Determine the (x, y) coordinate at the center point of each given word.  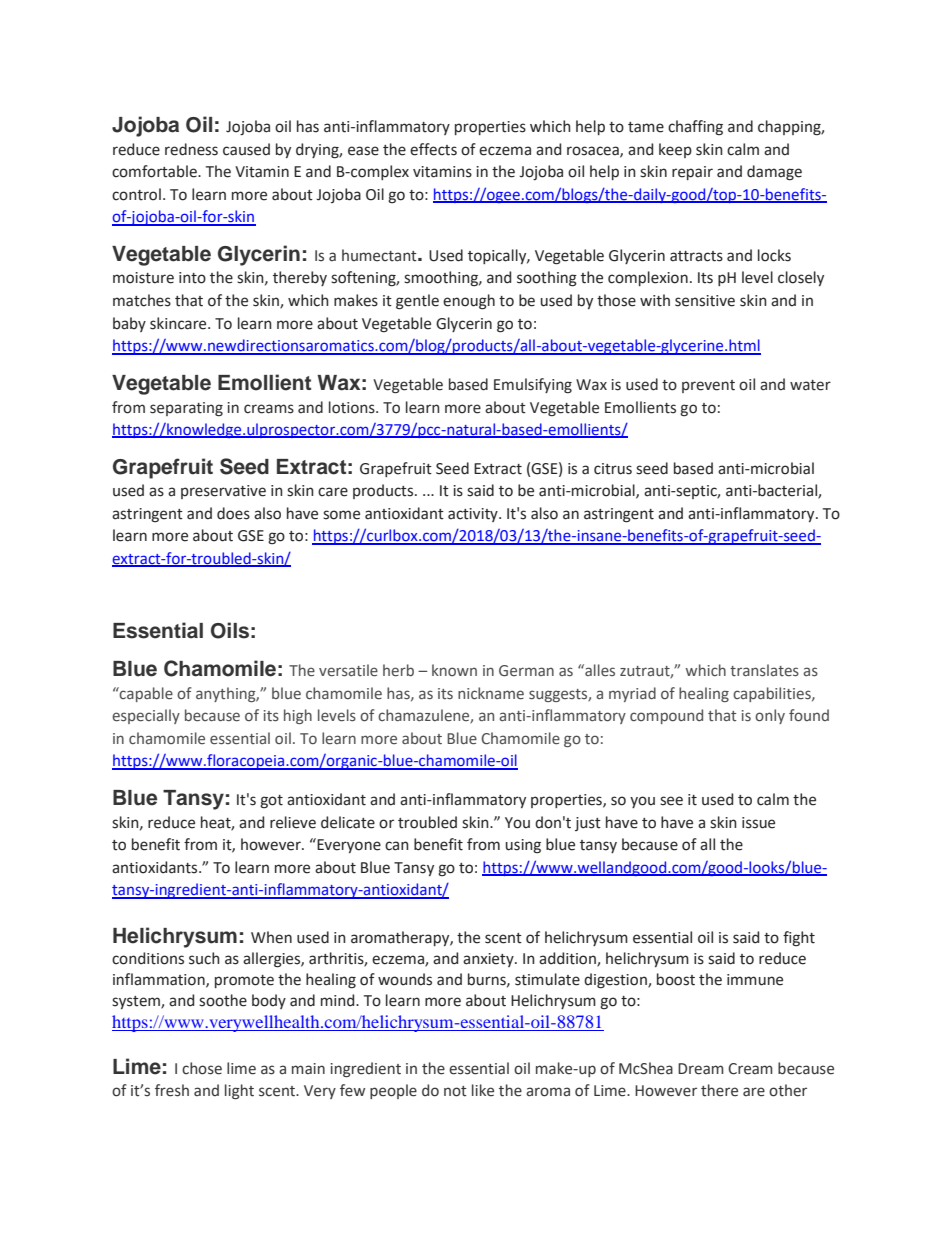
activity (474, 515)
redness (191, 149)
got (271, 802)
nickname (491, 693)
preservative (223, 492)
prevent (708, 386)
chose (202, 1068)
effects (433, 149)
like (483, 1090)
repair (692, 173)
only (770, 716)
